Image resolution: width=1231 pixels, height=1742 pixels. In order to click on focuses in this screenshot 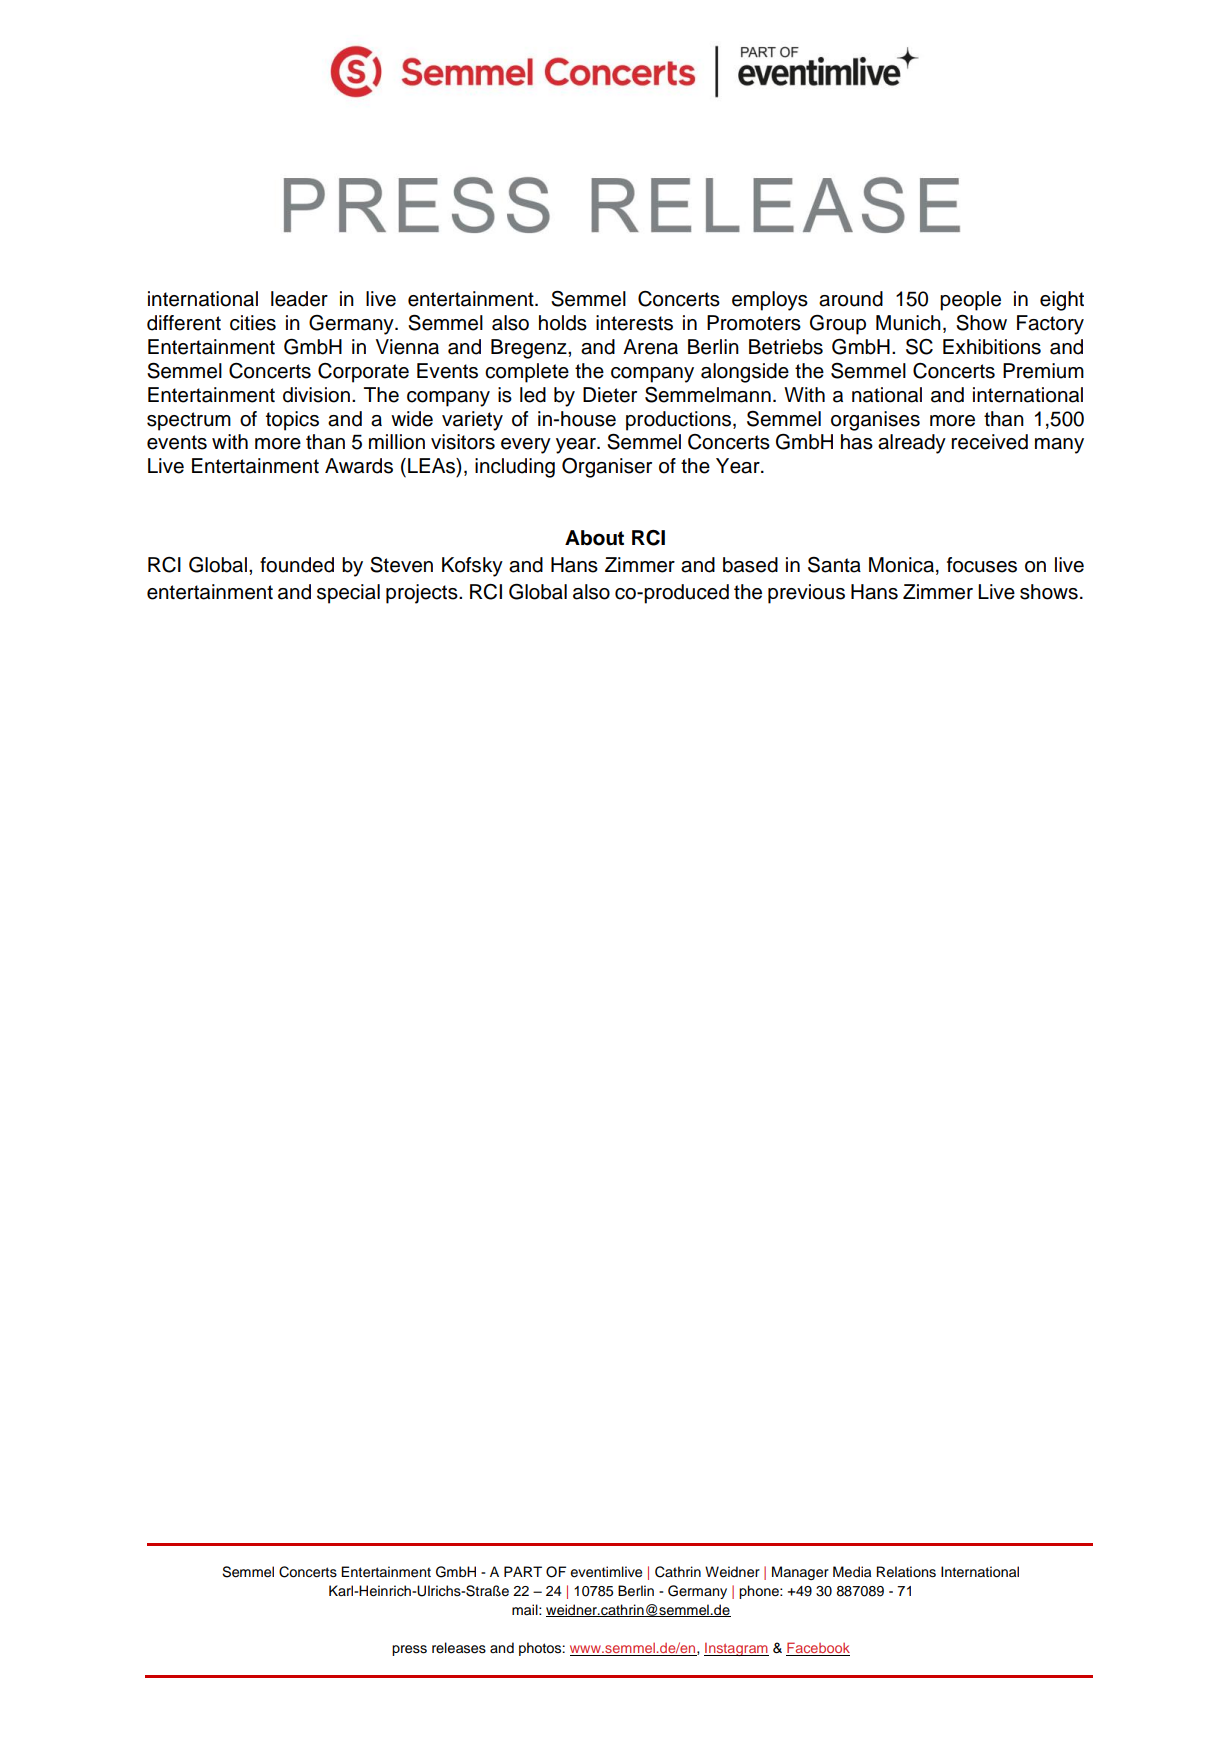, I will do `click(982, 565)`.
